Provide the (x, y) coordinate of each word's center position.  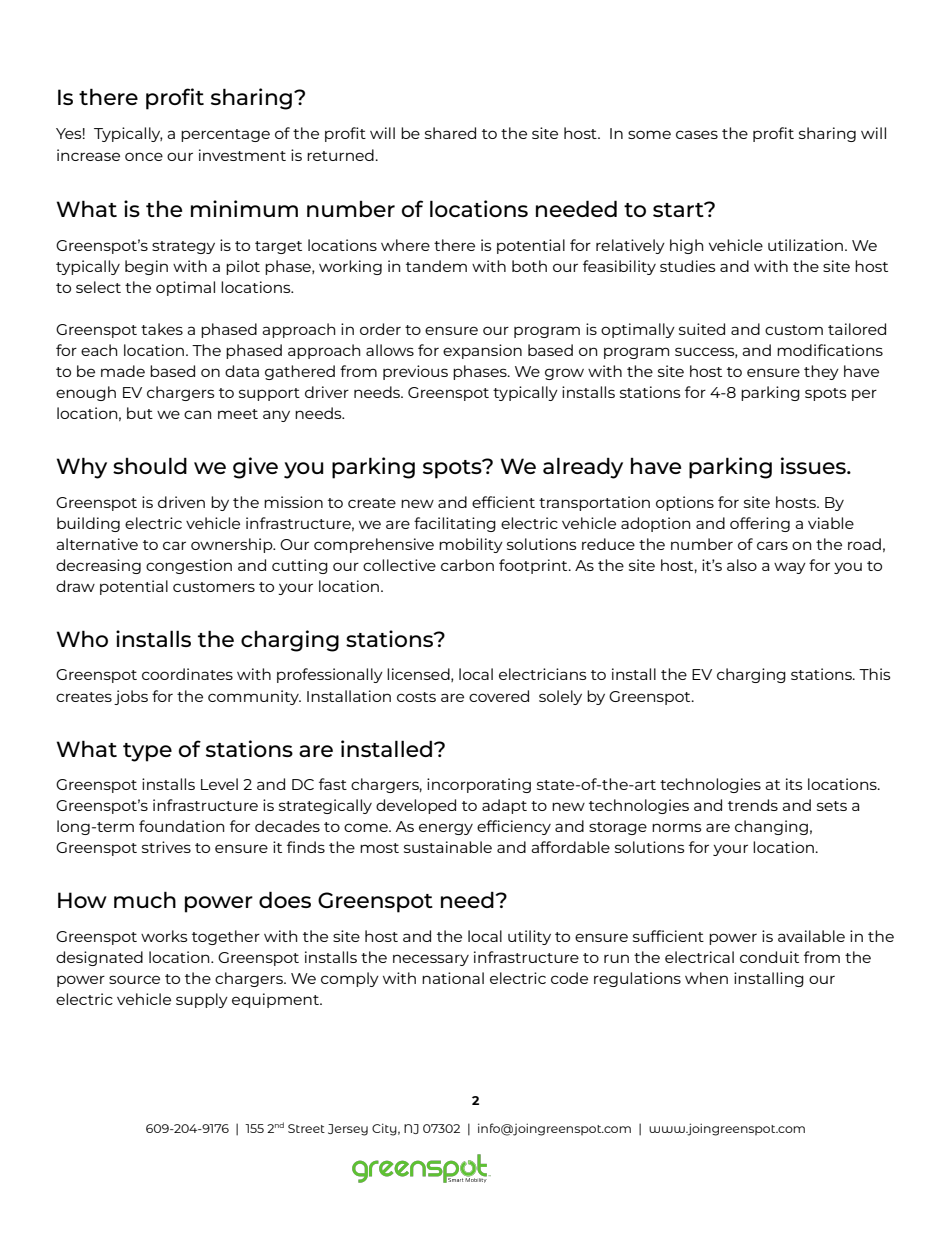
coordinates (187, 674)
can (197, 414)
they (821, 372)
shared (450, 133)
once (144, 156)
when (706, 978)
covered (499, 696)
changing (771, 827)
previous (415, 372)
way (790, 568)
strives (166, 847)
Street (306, 1128)
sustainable (448, 847)
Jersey (348, 1130)
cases (697, 134)
